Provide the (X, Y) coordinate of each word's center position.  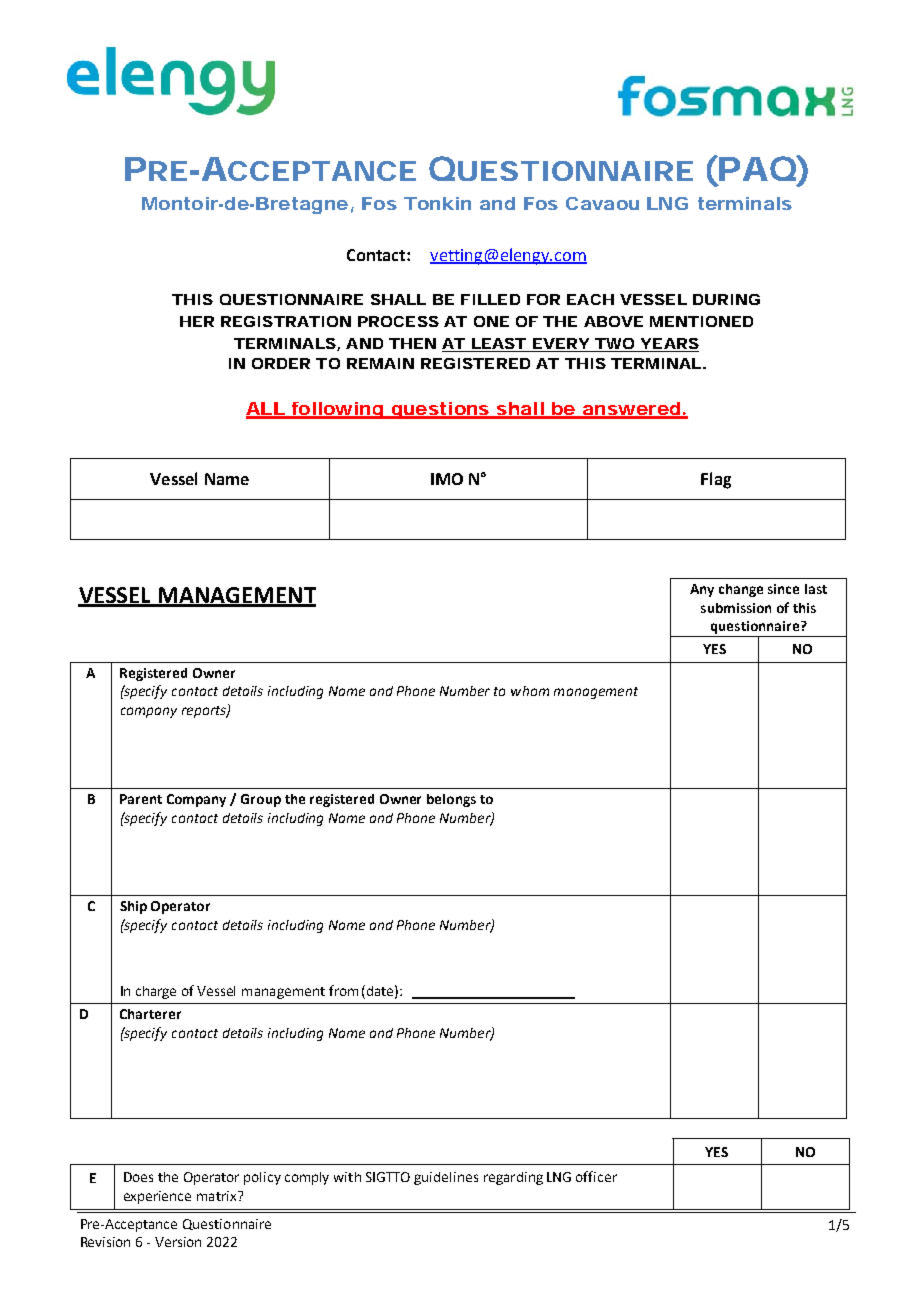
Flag (716, 480)
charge (156, 992)
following (336, 410)
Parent (141, 799)
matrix (218, 1196)
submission (736, 608)
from (343, 990)
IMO (447, 479)
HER (197, 321)
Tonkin (437, 203)
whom (530, 691)
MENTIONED (701, 321)
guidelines (446, 1178)
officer (596, 1176)
